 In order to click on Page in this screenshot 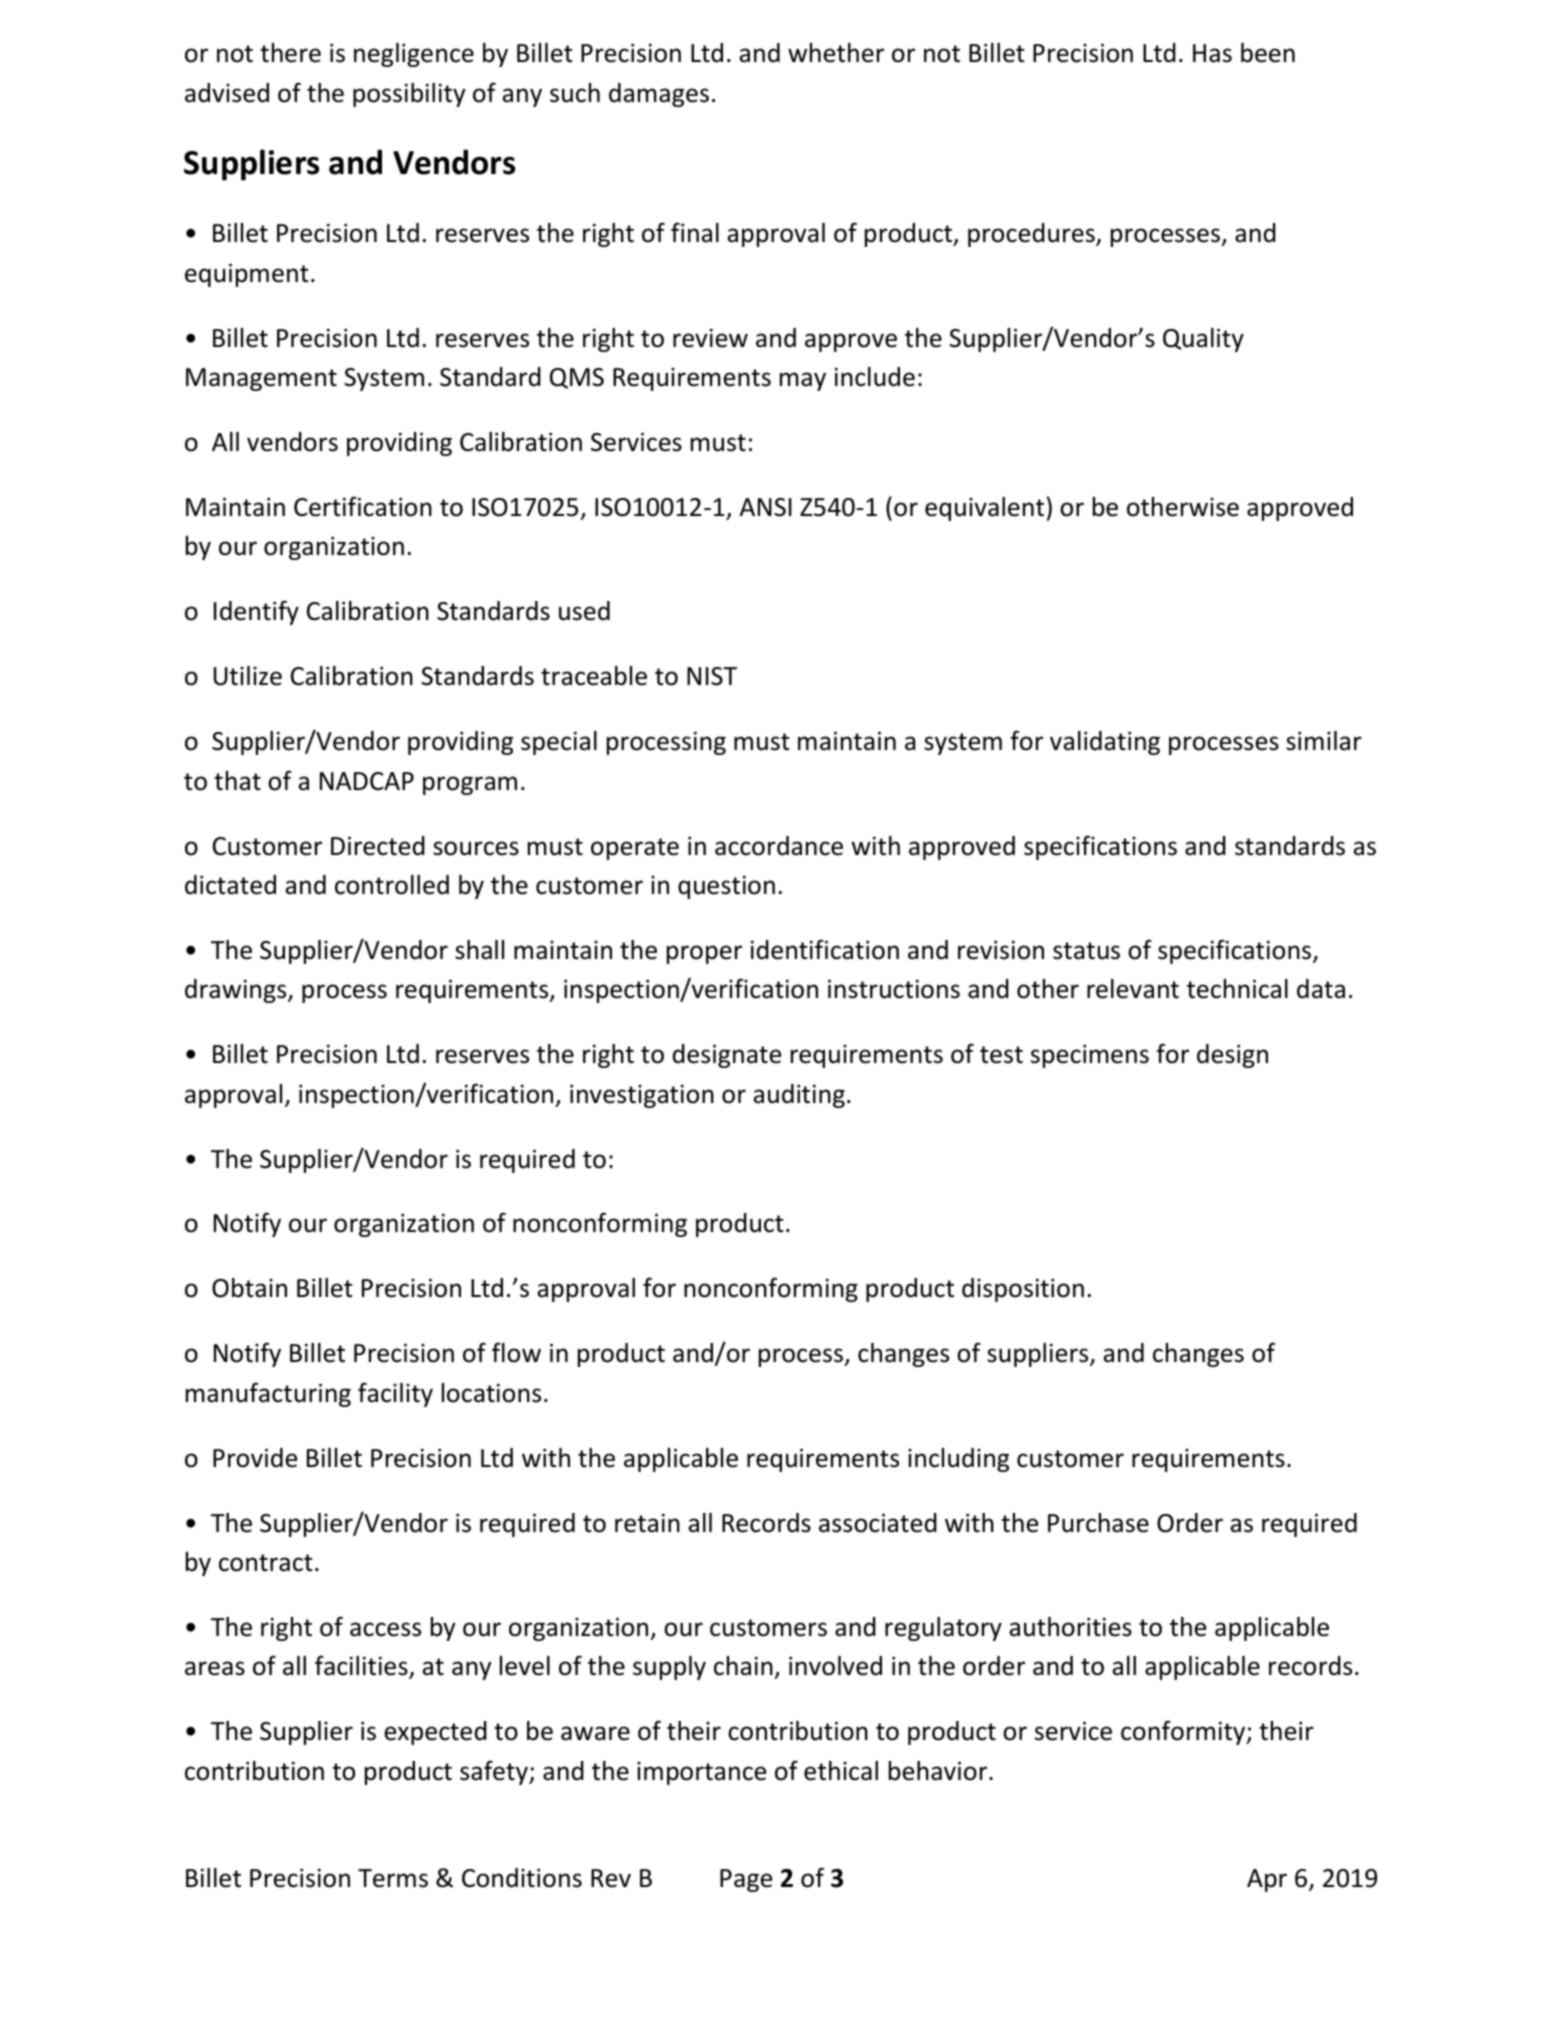, I will do `click(746, 1880)`.
